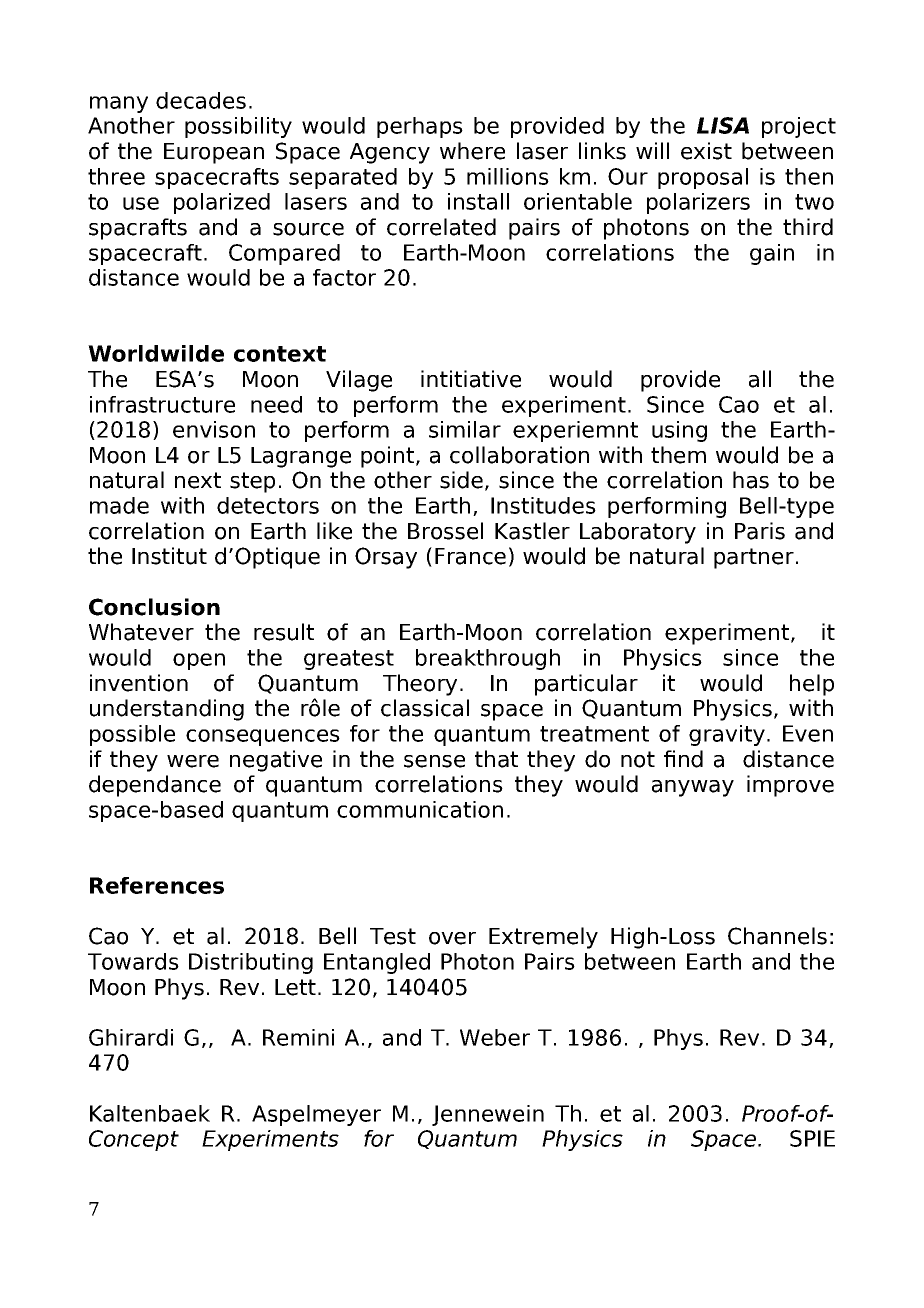 The width and height of the document is (924, 1308). What do you see at coordinates (214, 153) in the document?
I see `European` at bounding box center [214, 153].
